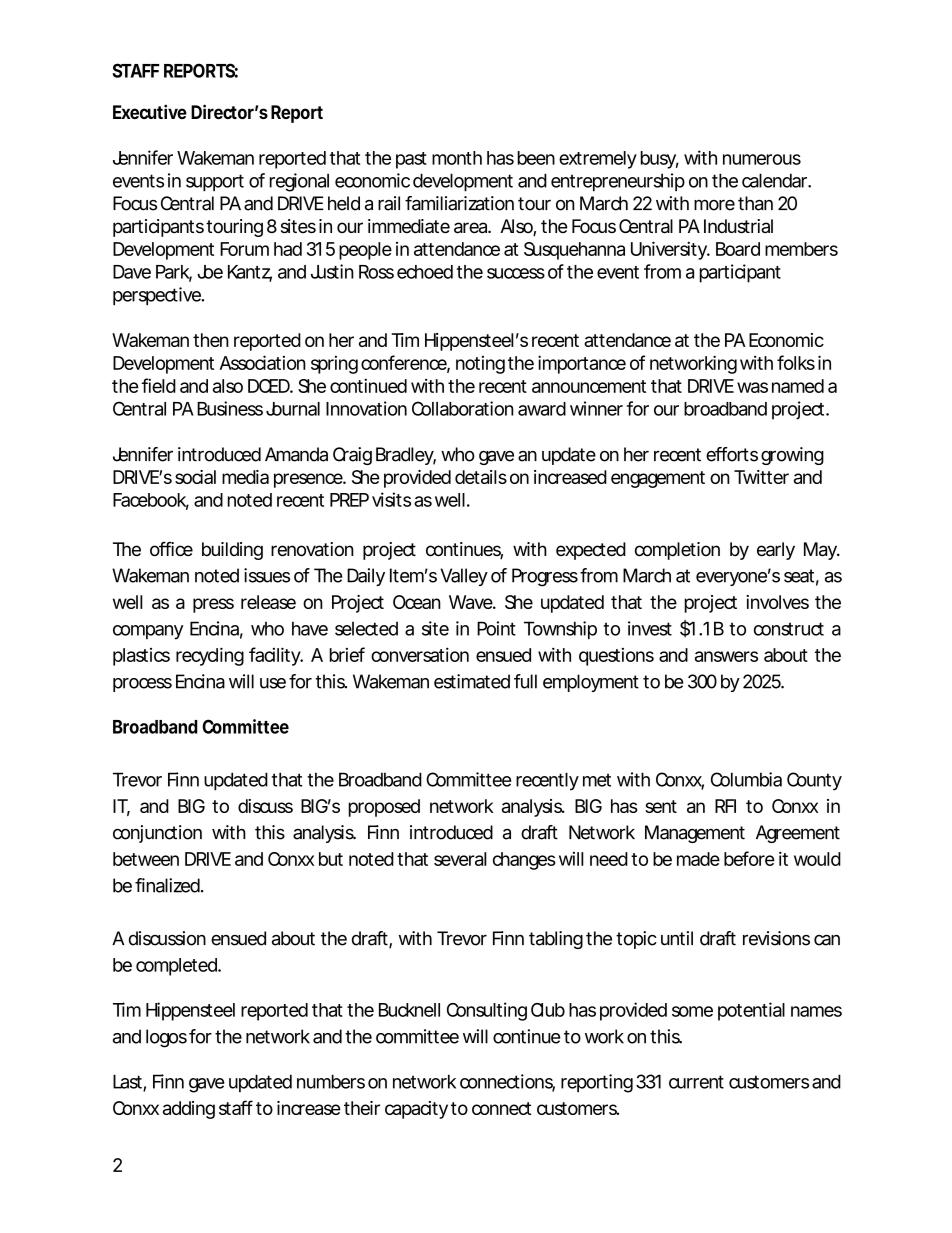  I want to click on busy, so click(658, 160).
